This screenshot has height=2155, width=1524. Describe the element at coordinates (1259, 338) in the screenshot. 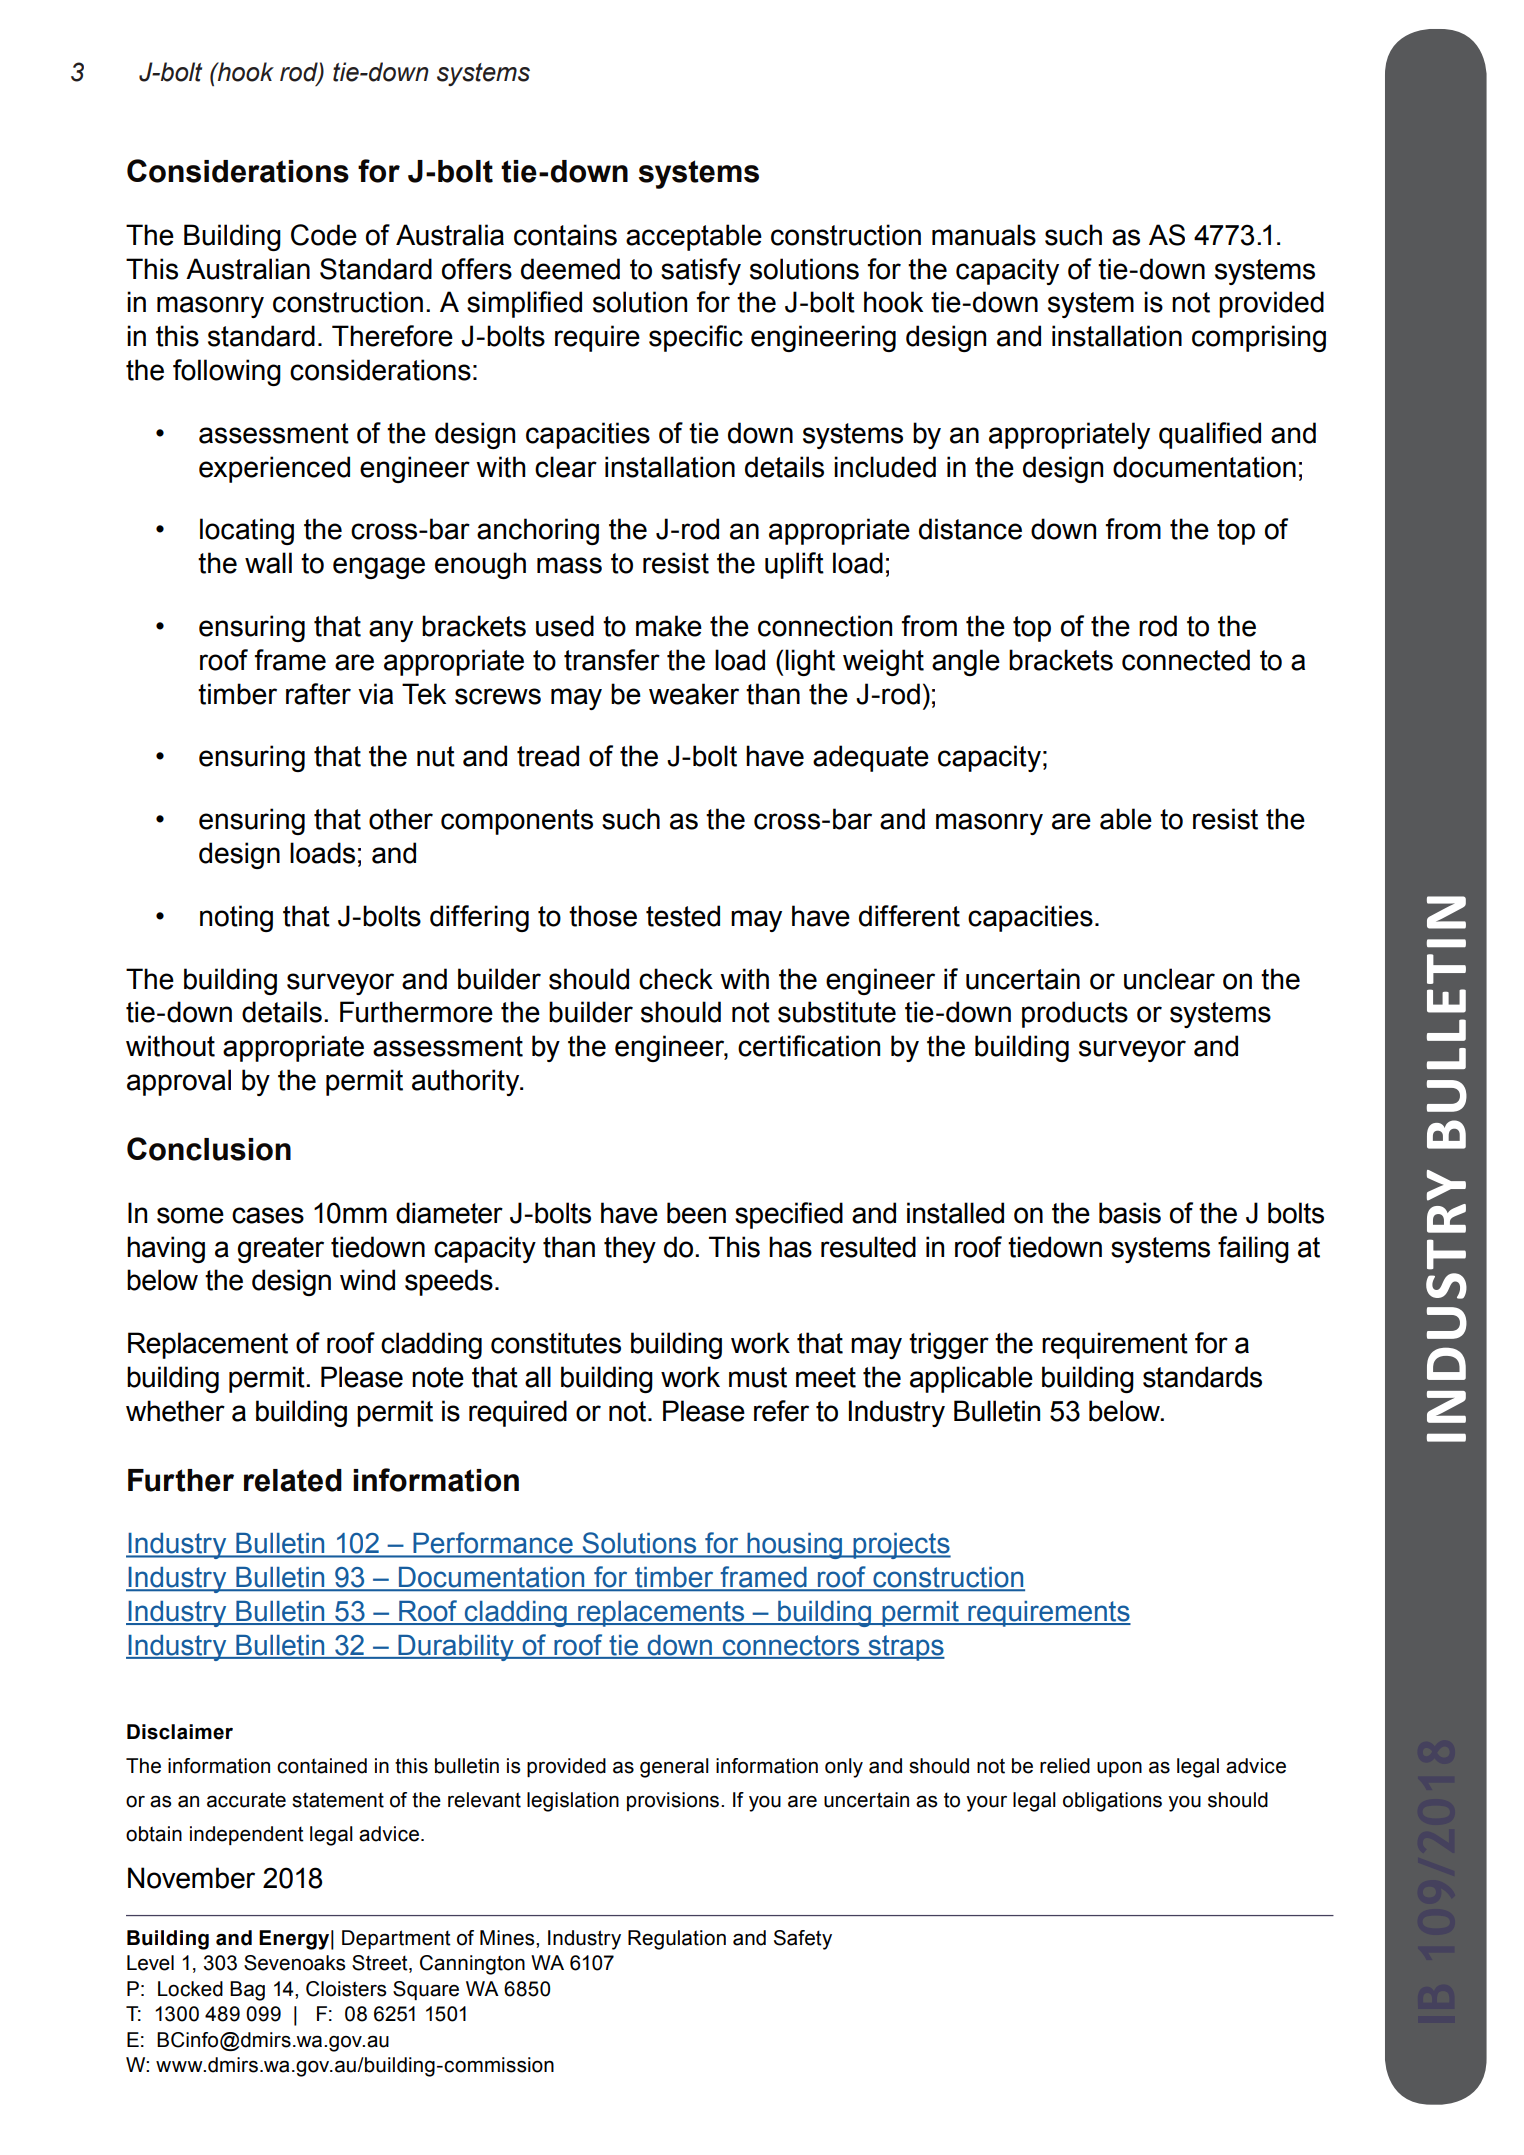

I see `comprising` at that location.
